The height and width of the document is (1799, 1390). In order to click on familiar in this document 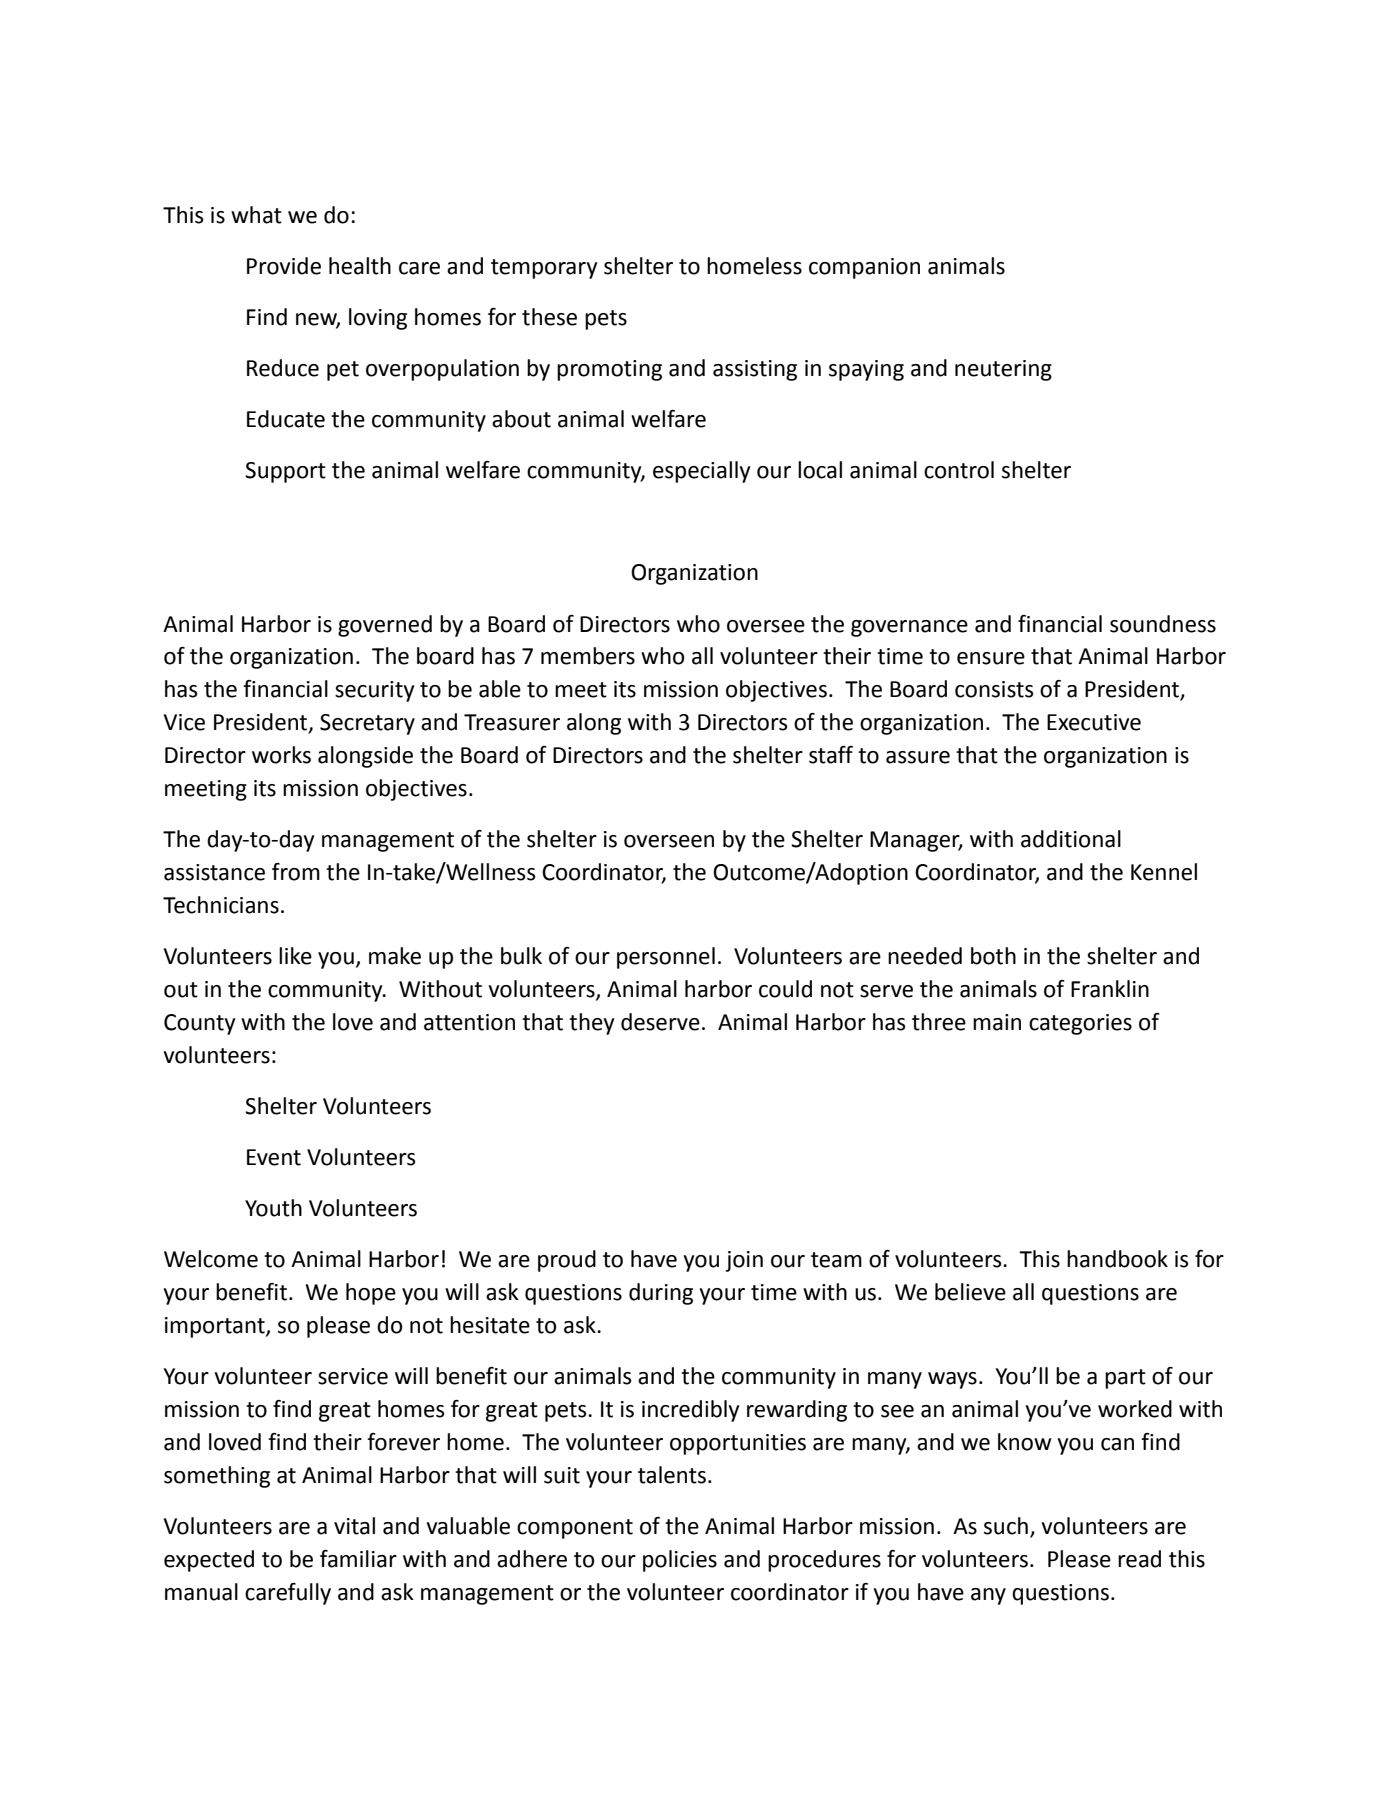, I will do `click(358, 1559)`.
